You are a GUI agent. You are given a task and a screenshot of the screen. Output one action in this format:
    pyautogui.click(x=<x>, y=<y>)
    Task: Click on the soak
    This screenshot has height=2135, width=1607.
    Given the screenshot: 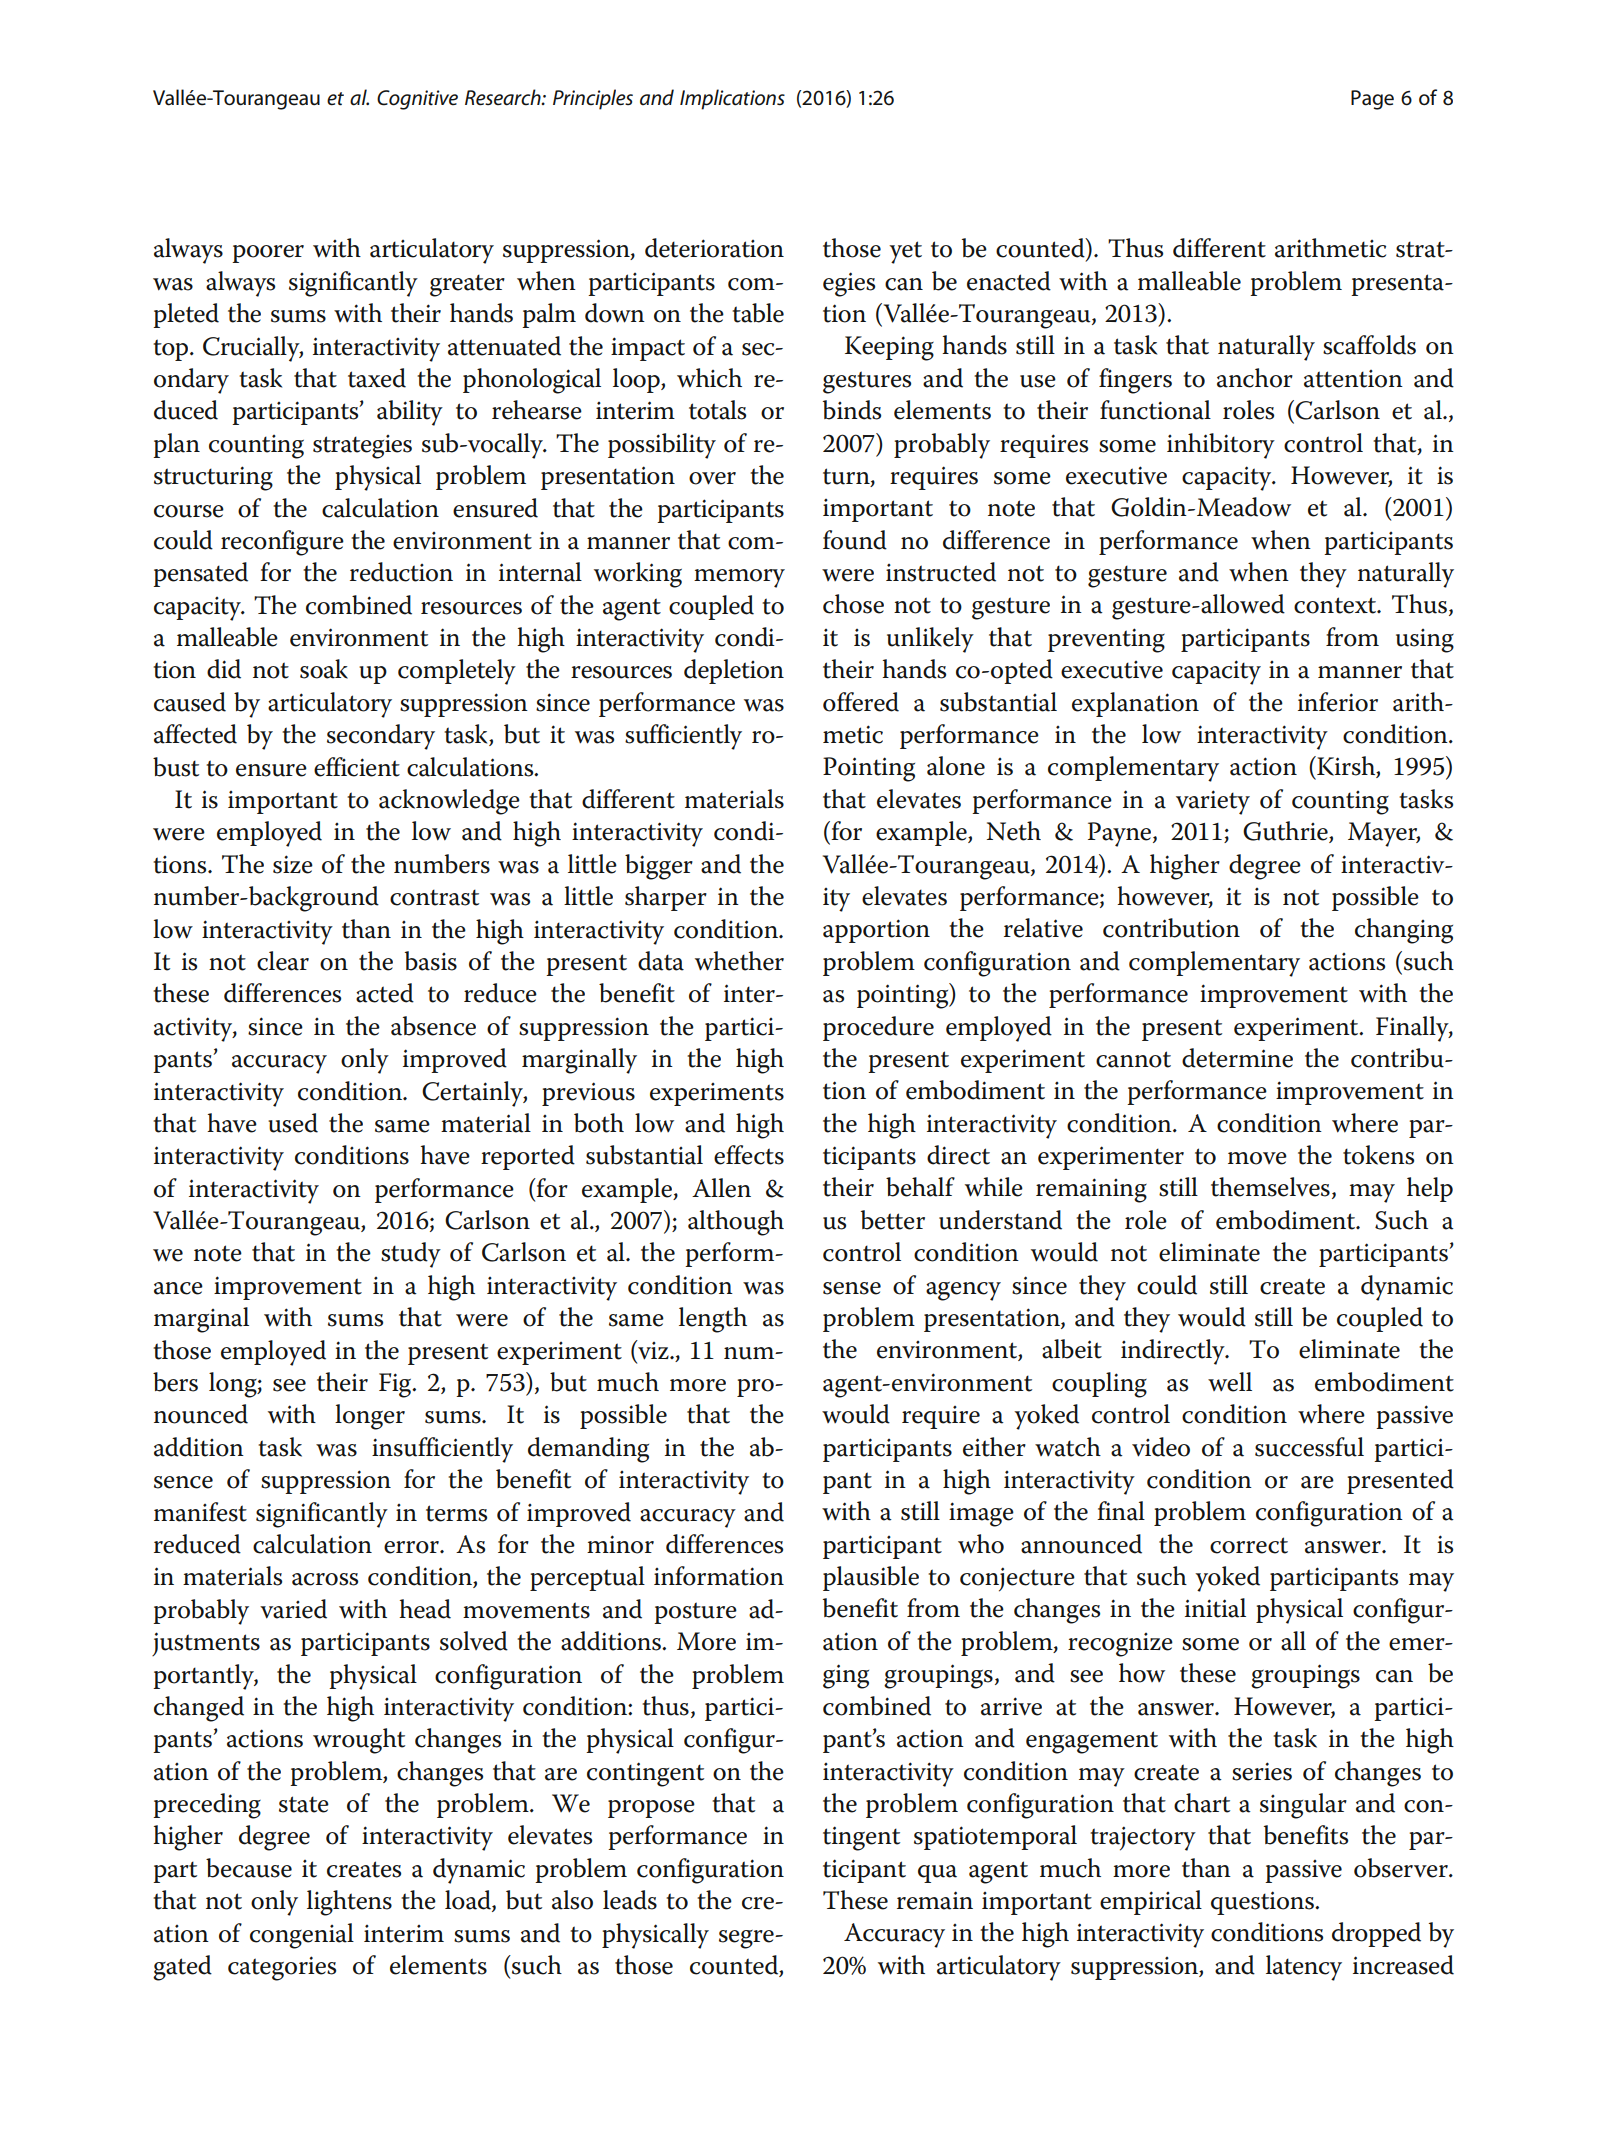 What is the action you would take?
    pyautogui.click(x=324, y=669)
